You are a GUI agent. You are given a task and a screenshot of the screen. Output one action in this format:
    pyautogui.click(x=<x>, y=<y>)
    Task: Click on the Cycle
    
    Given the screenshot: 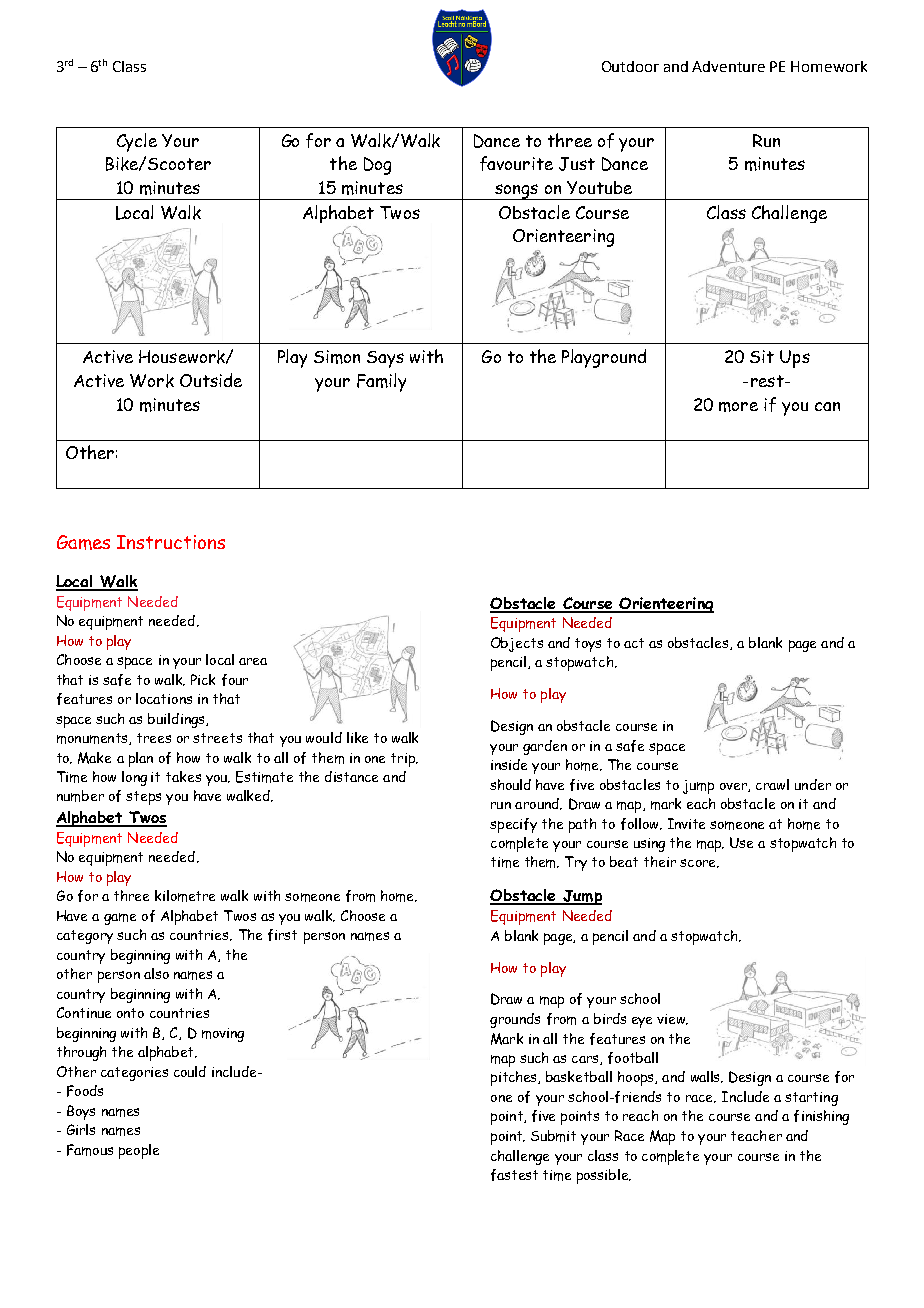 What is the action you would take?
    pyautogui.click(x=137, y=142)
